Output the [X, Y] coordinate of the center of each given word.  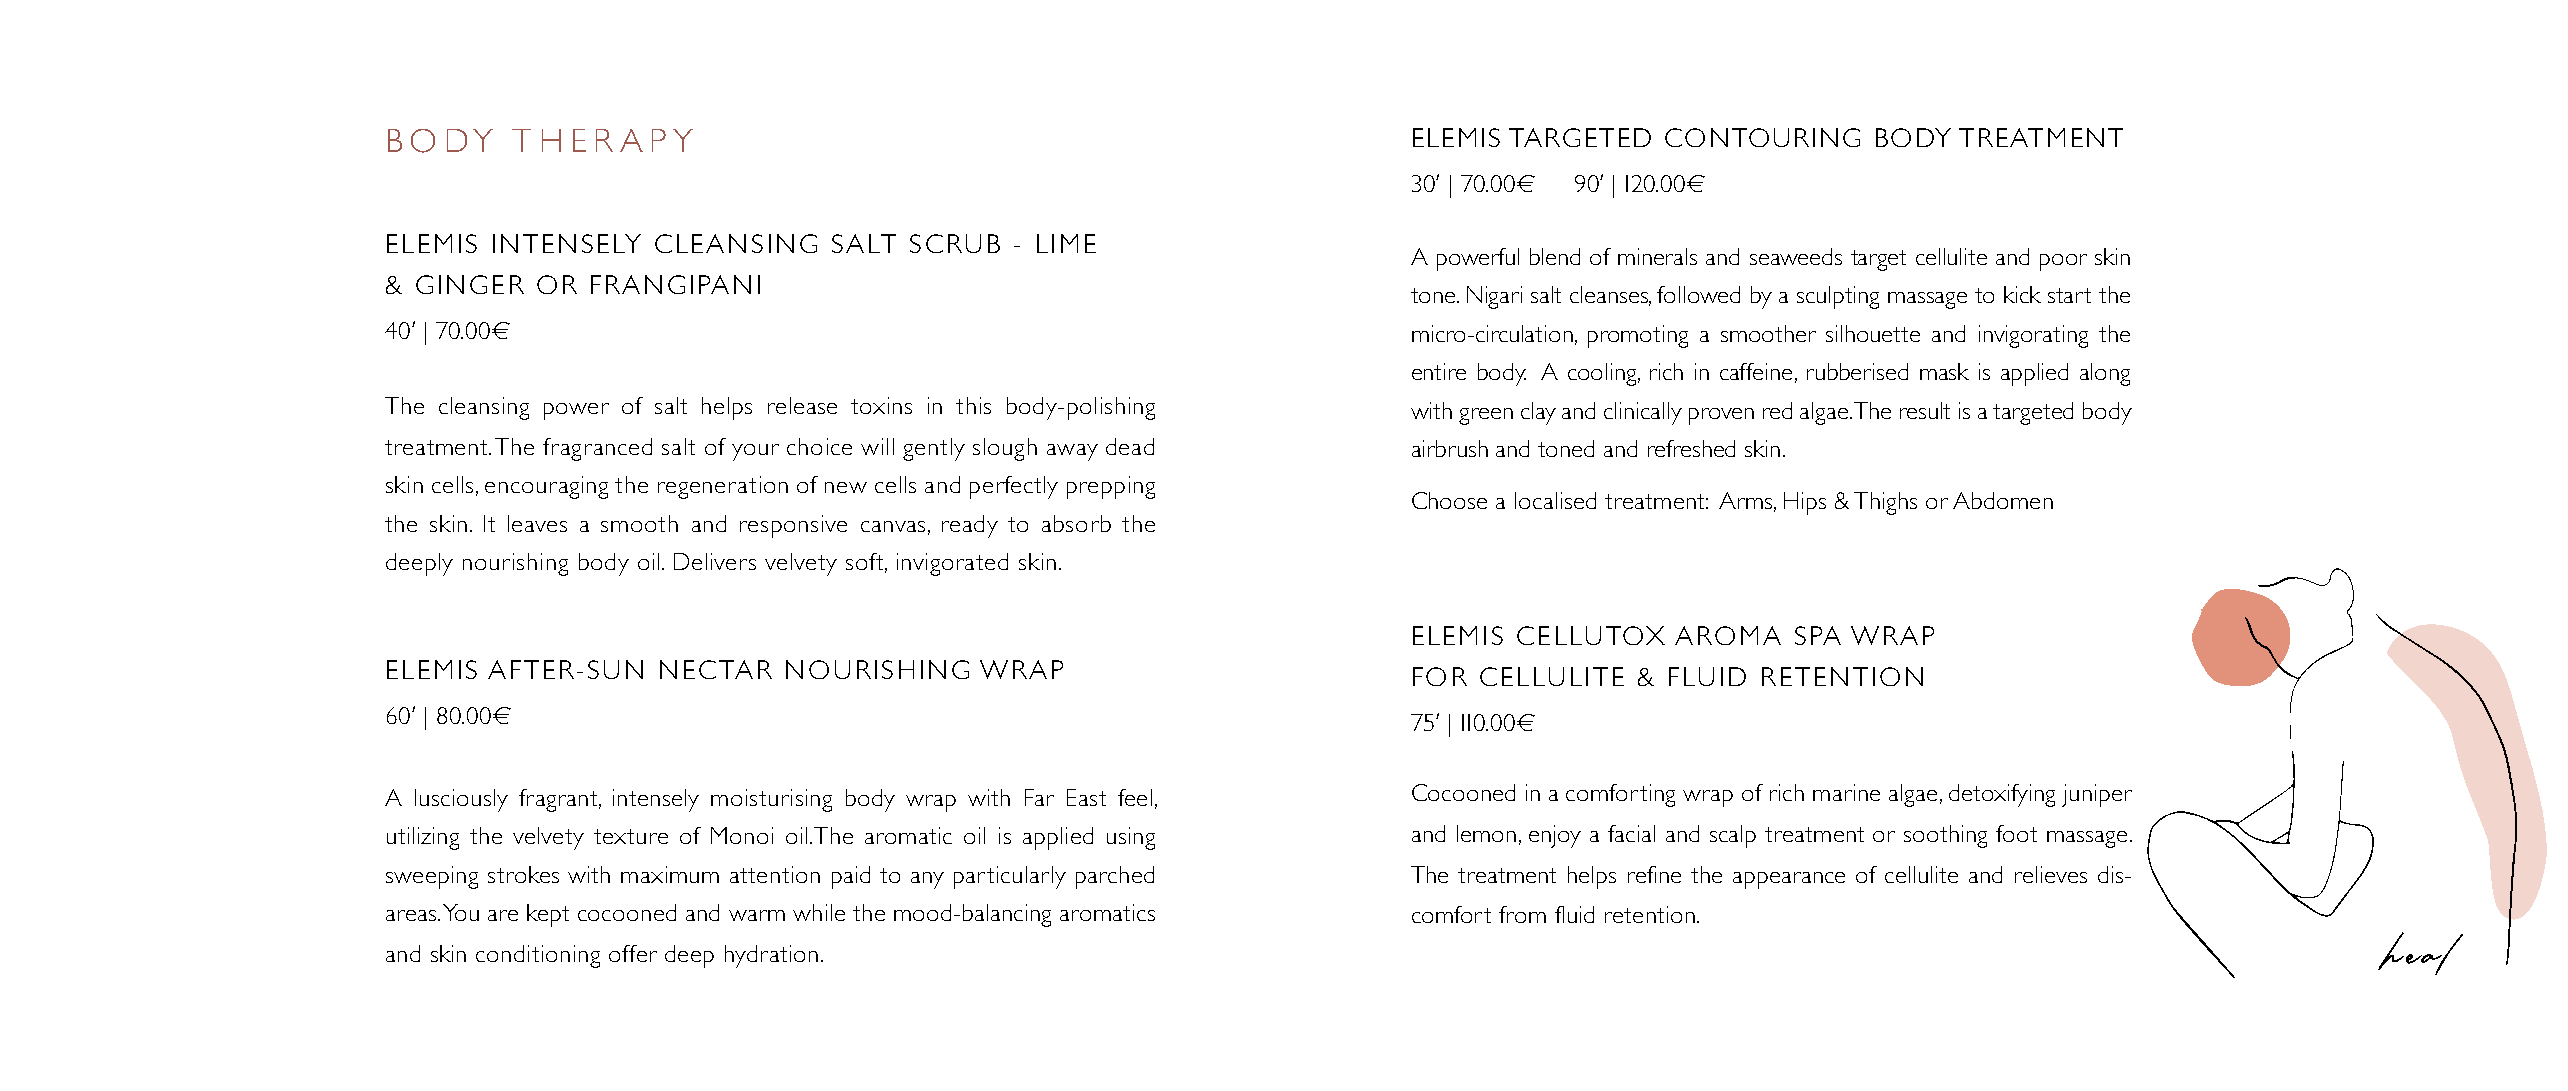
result [1925, 410]
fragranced [597, 449]
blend [1555, 256]
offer [633, 953]
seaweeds [1796, 256]
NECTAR [716, 669]
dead [1130, 446]
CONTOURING [1762, 137]
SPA [1818, 635]
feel [1135, 797]
